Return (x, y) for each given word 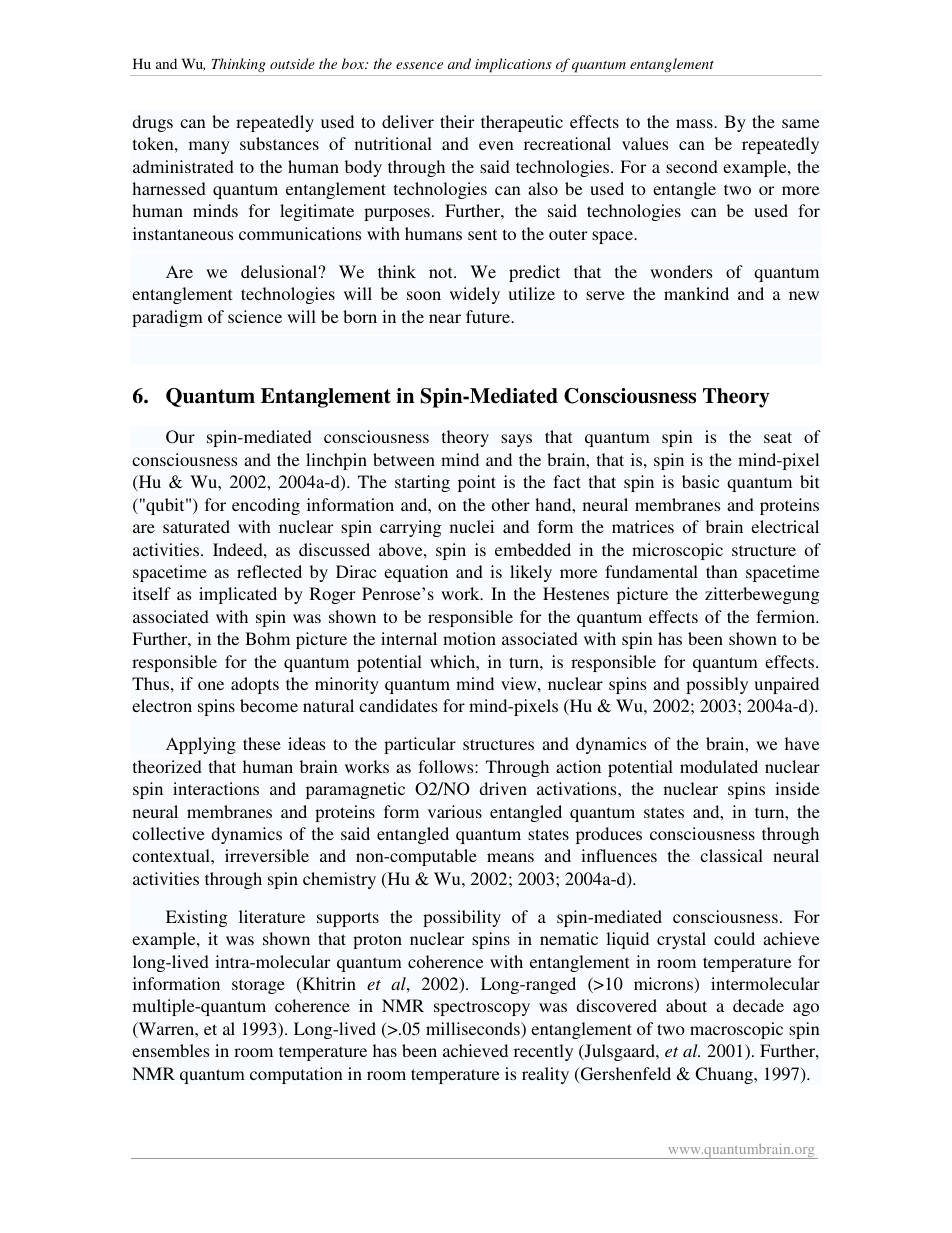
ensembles (170, 1050)
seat (778, 437)
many (209, 147)
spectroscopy (482, 1008)
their (457, 121)
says (516, 440)
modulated (719, 766)
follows (447, 766)
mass (695, 123)
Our (180, 437)
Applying (201, 745)
